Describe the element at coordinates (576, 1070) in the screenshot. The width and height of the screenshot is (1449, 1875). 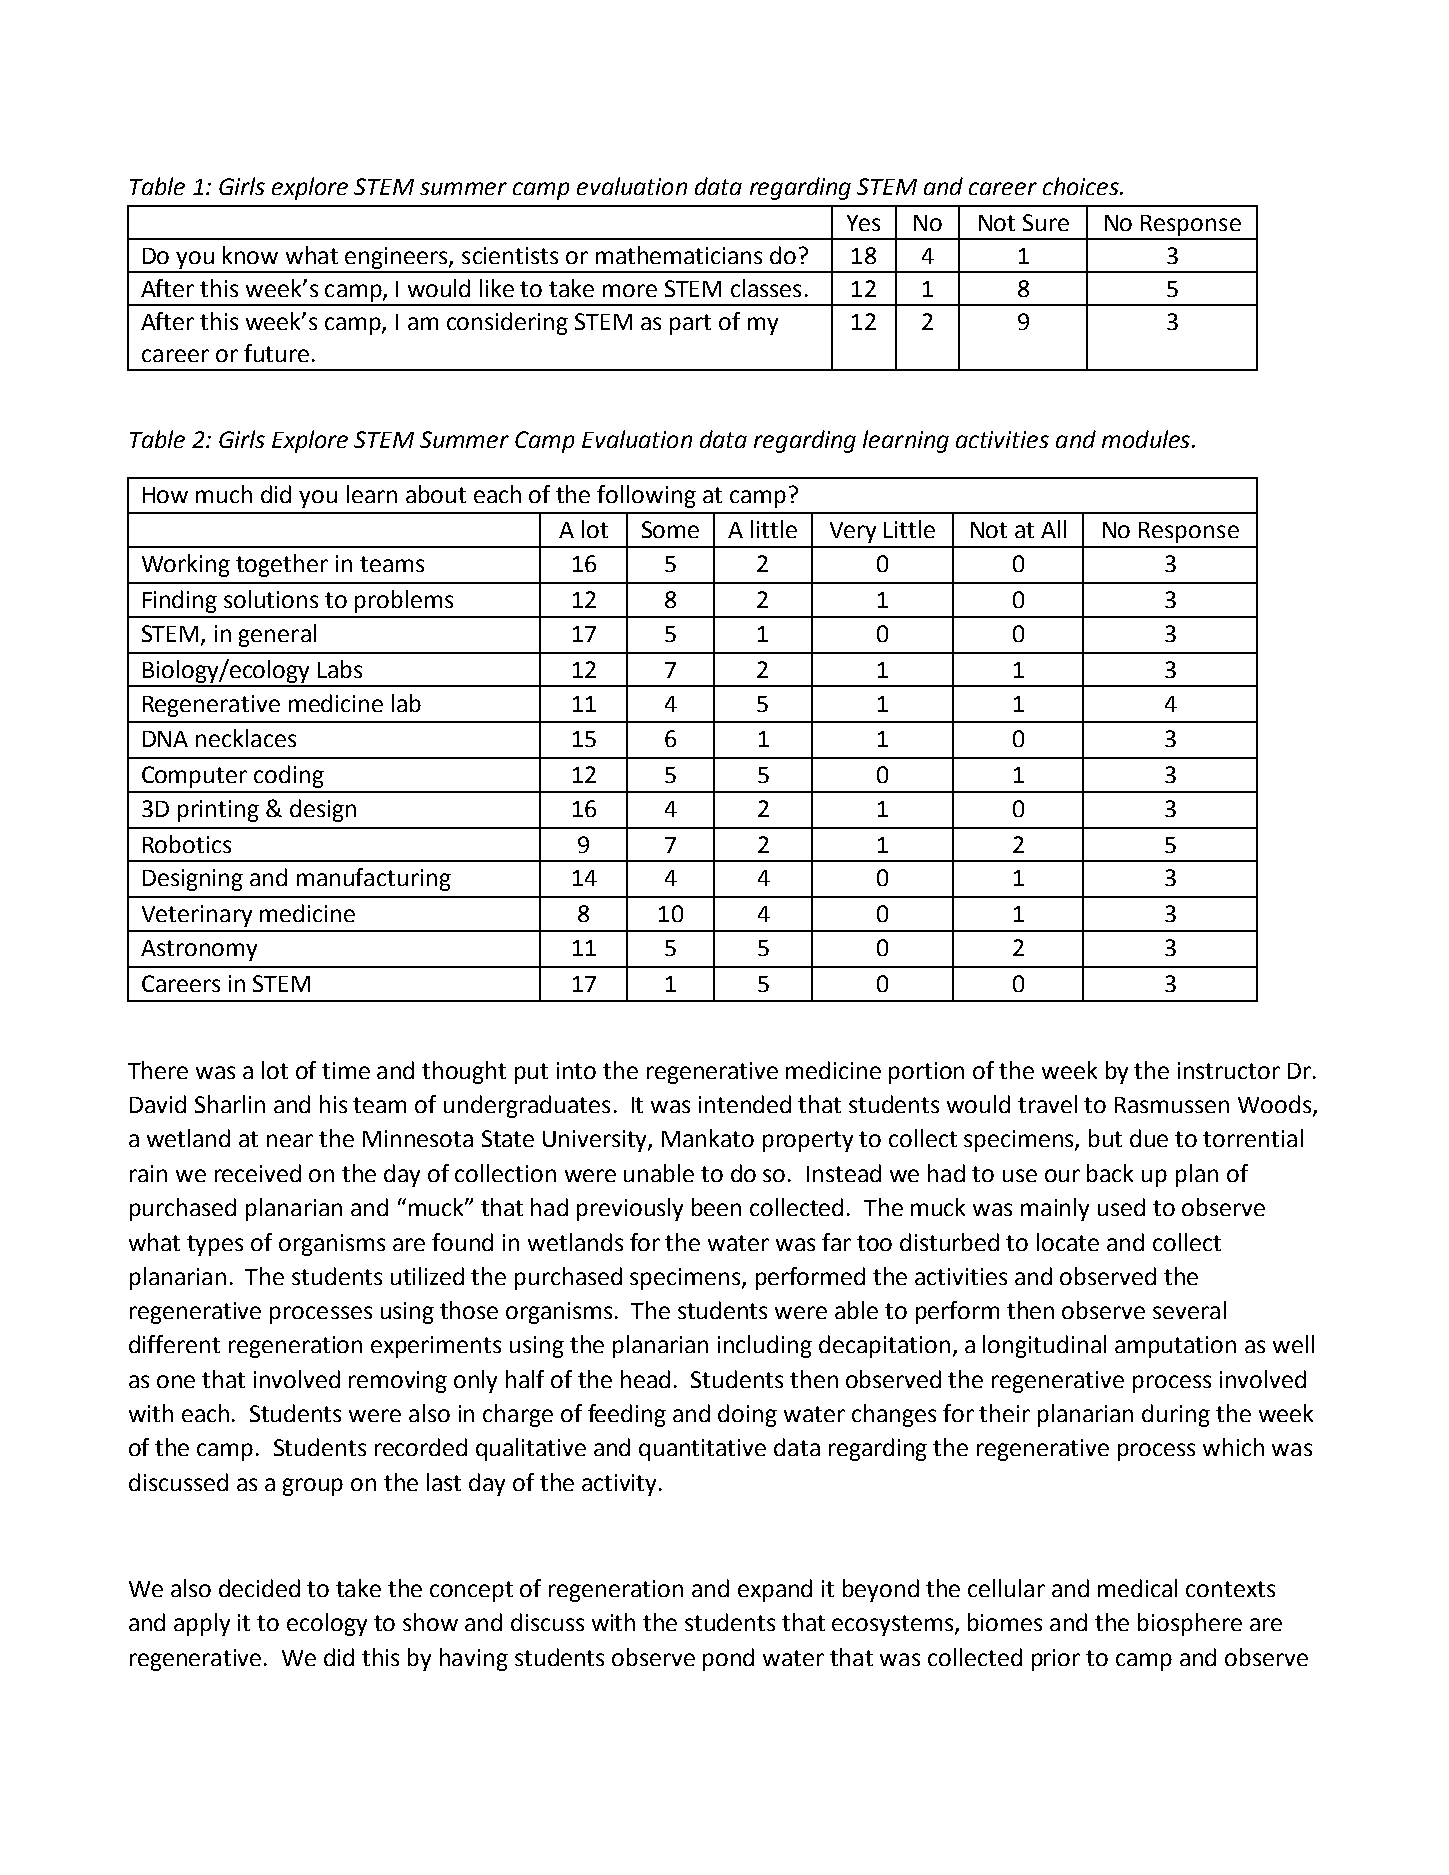
I see `into` at that location.
